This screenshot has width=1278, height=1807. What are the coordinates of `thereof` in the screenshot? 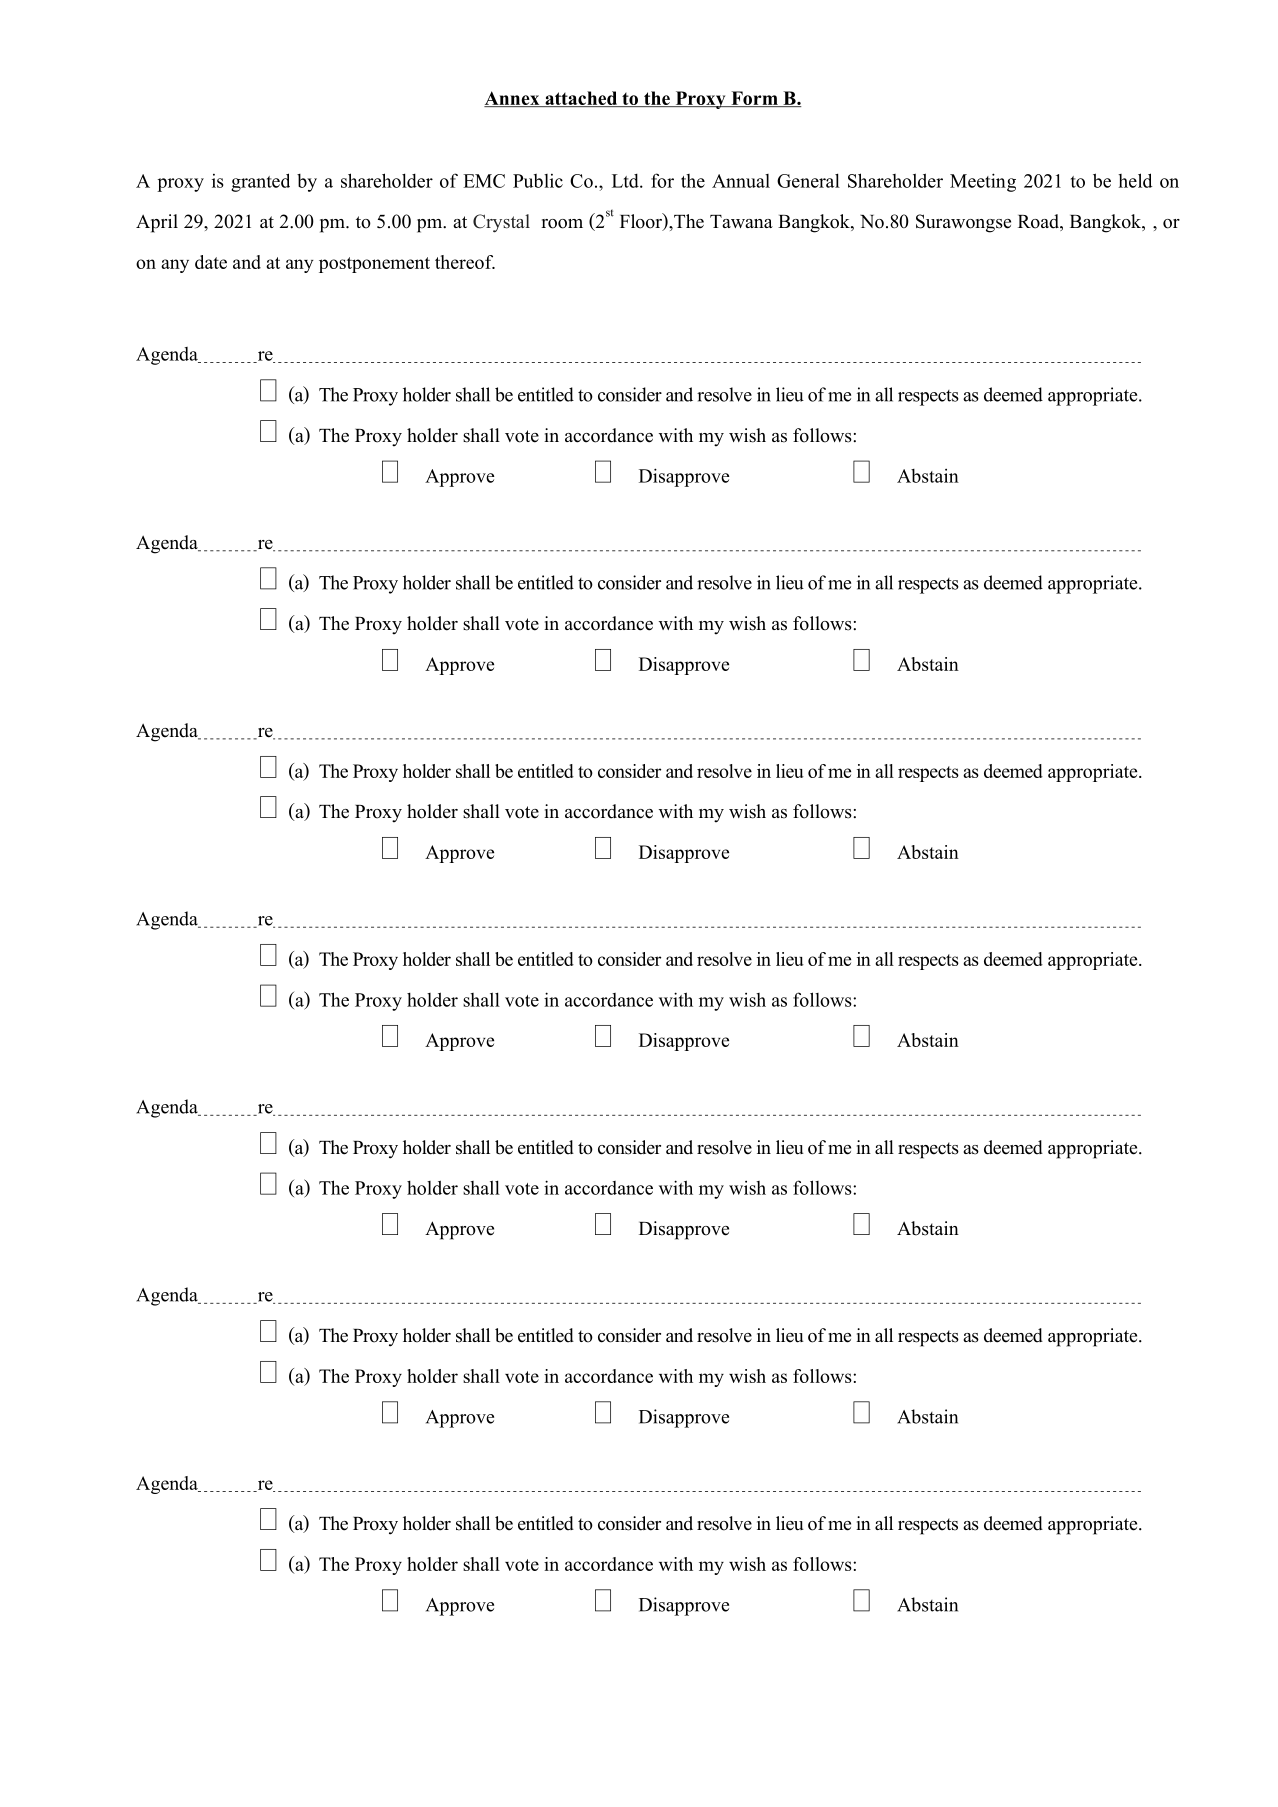 It's located at (465, 262).
